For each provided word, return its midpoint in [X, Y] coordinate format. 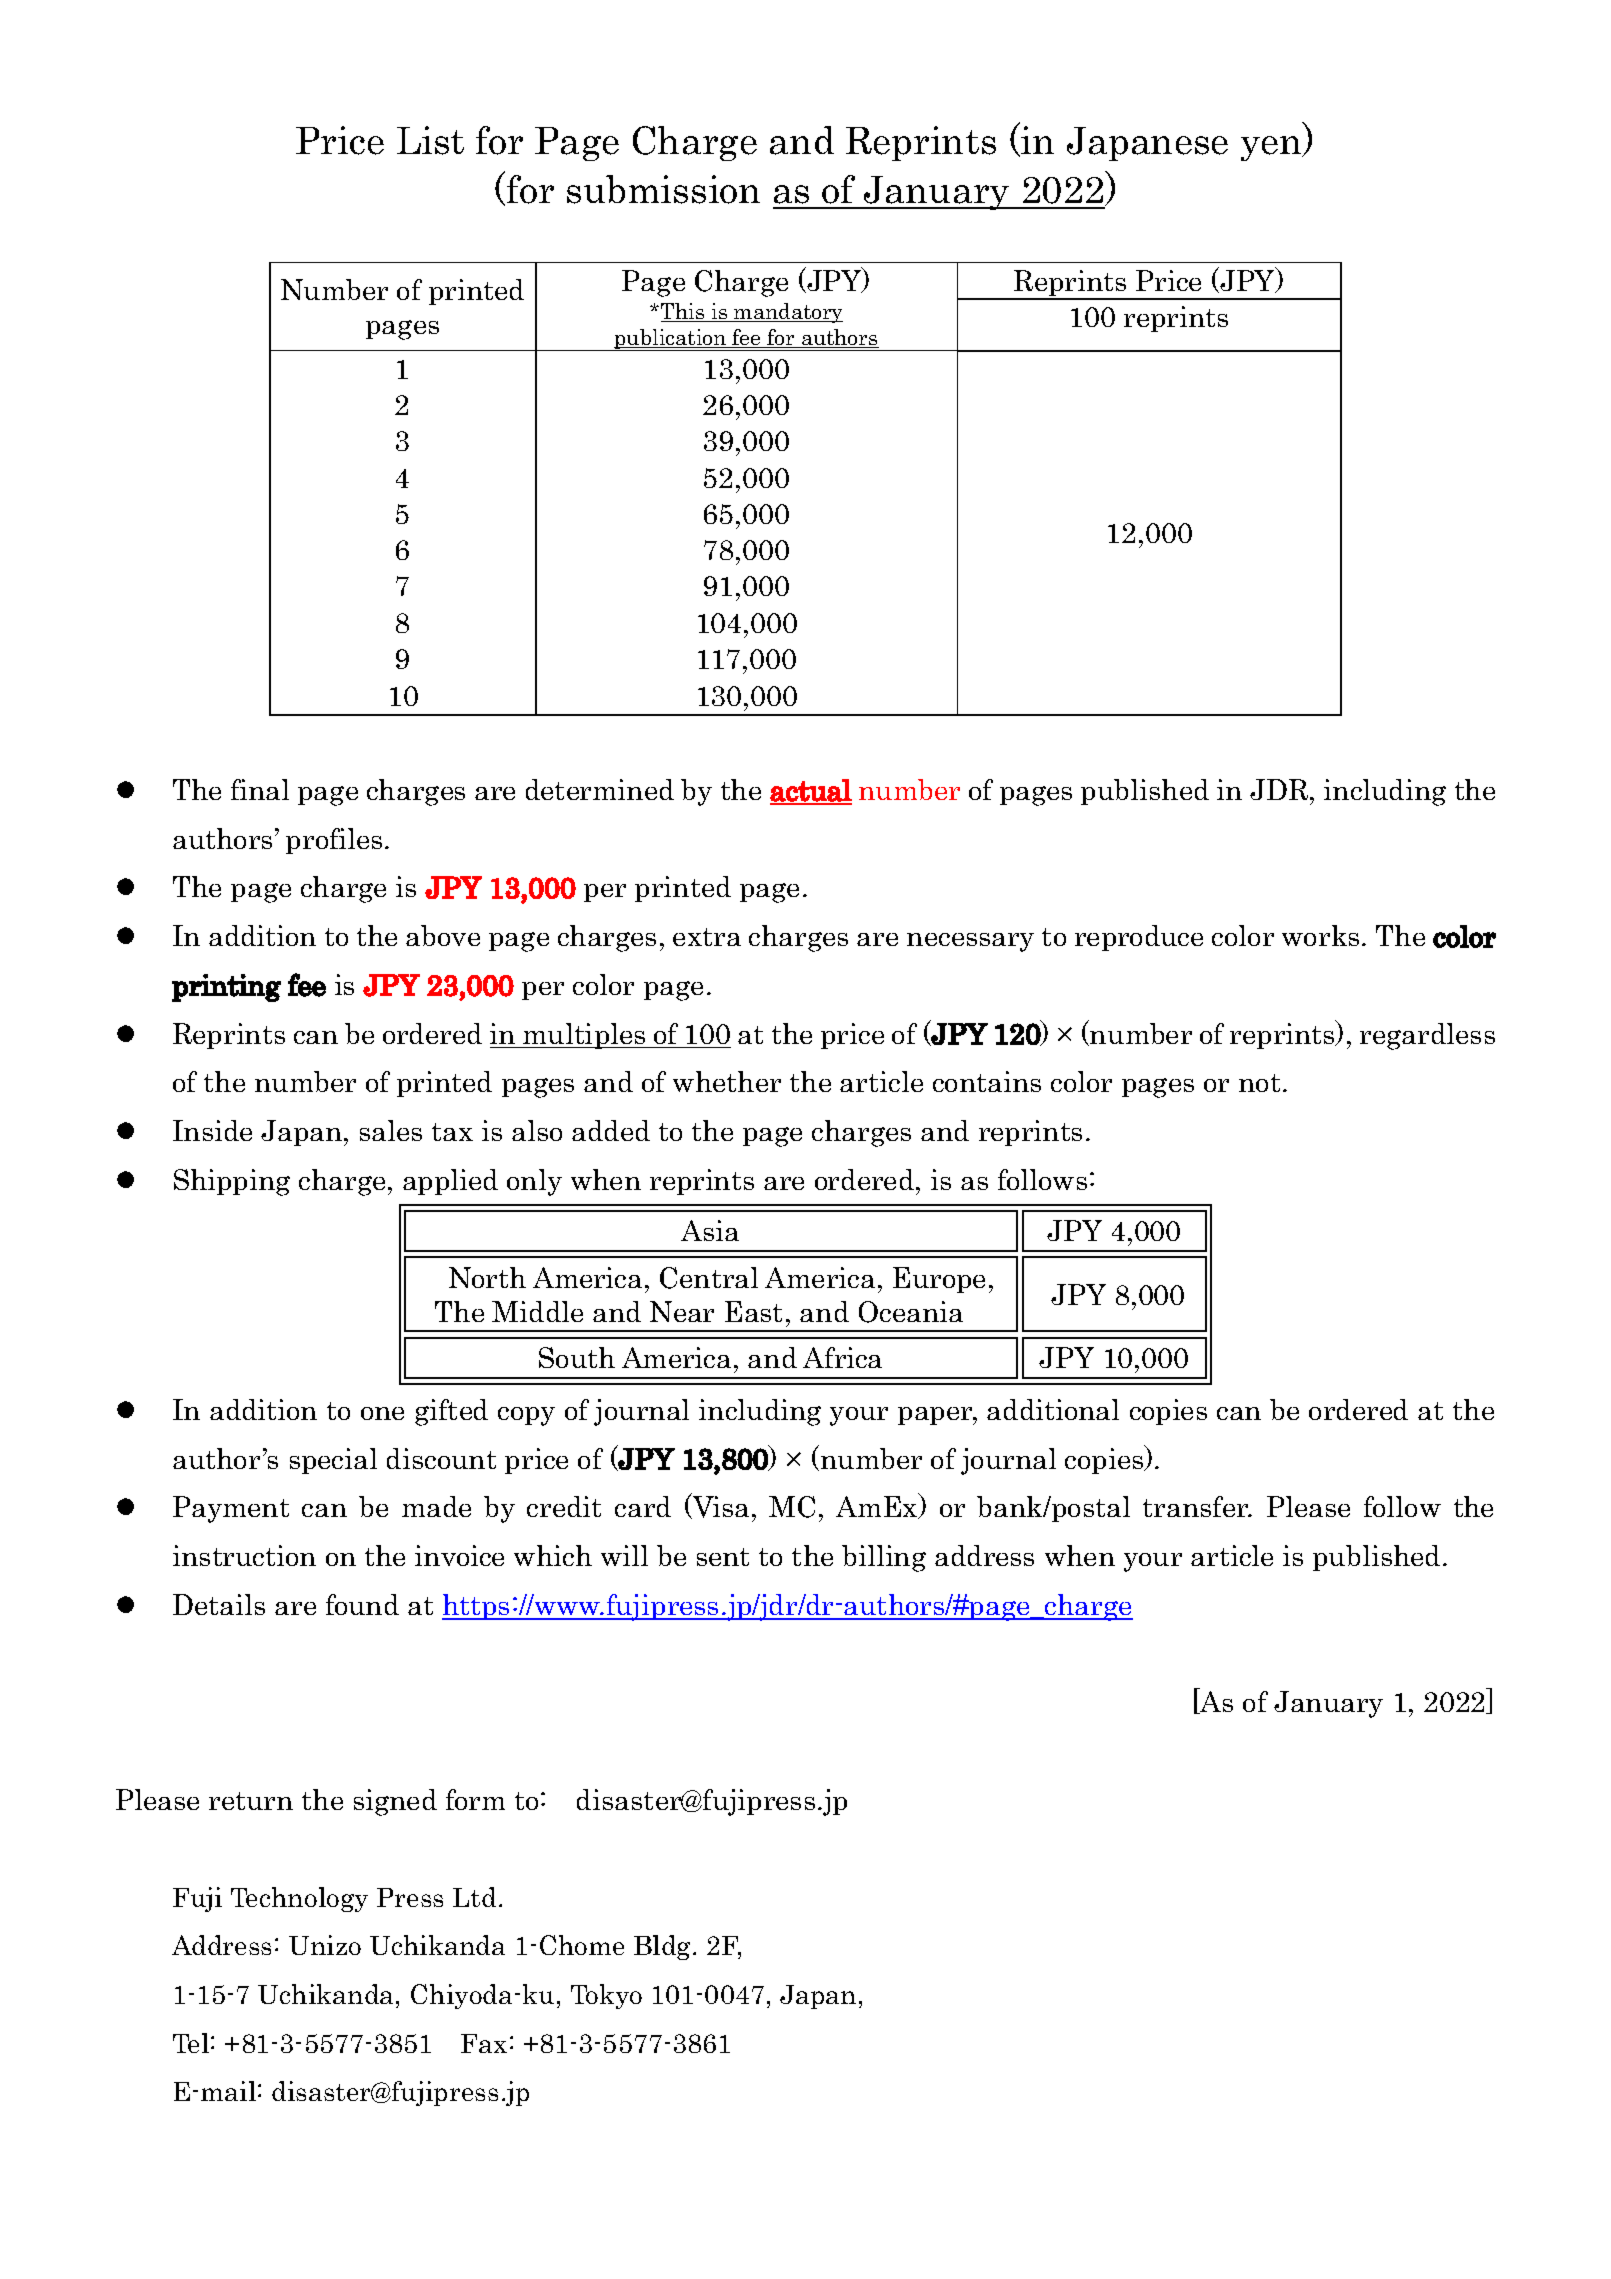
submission [663, 189]
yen [1272, 148]
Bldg [662, 1947]
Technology [299, 1899]
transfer [1197, 1506]
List [430, 140]
